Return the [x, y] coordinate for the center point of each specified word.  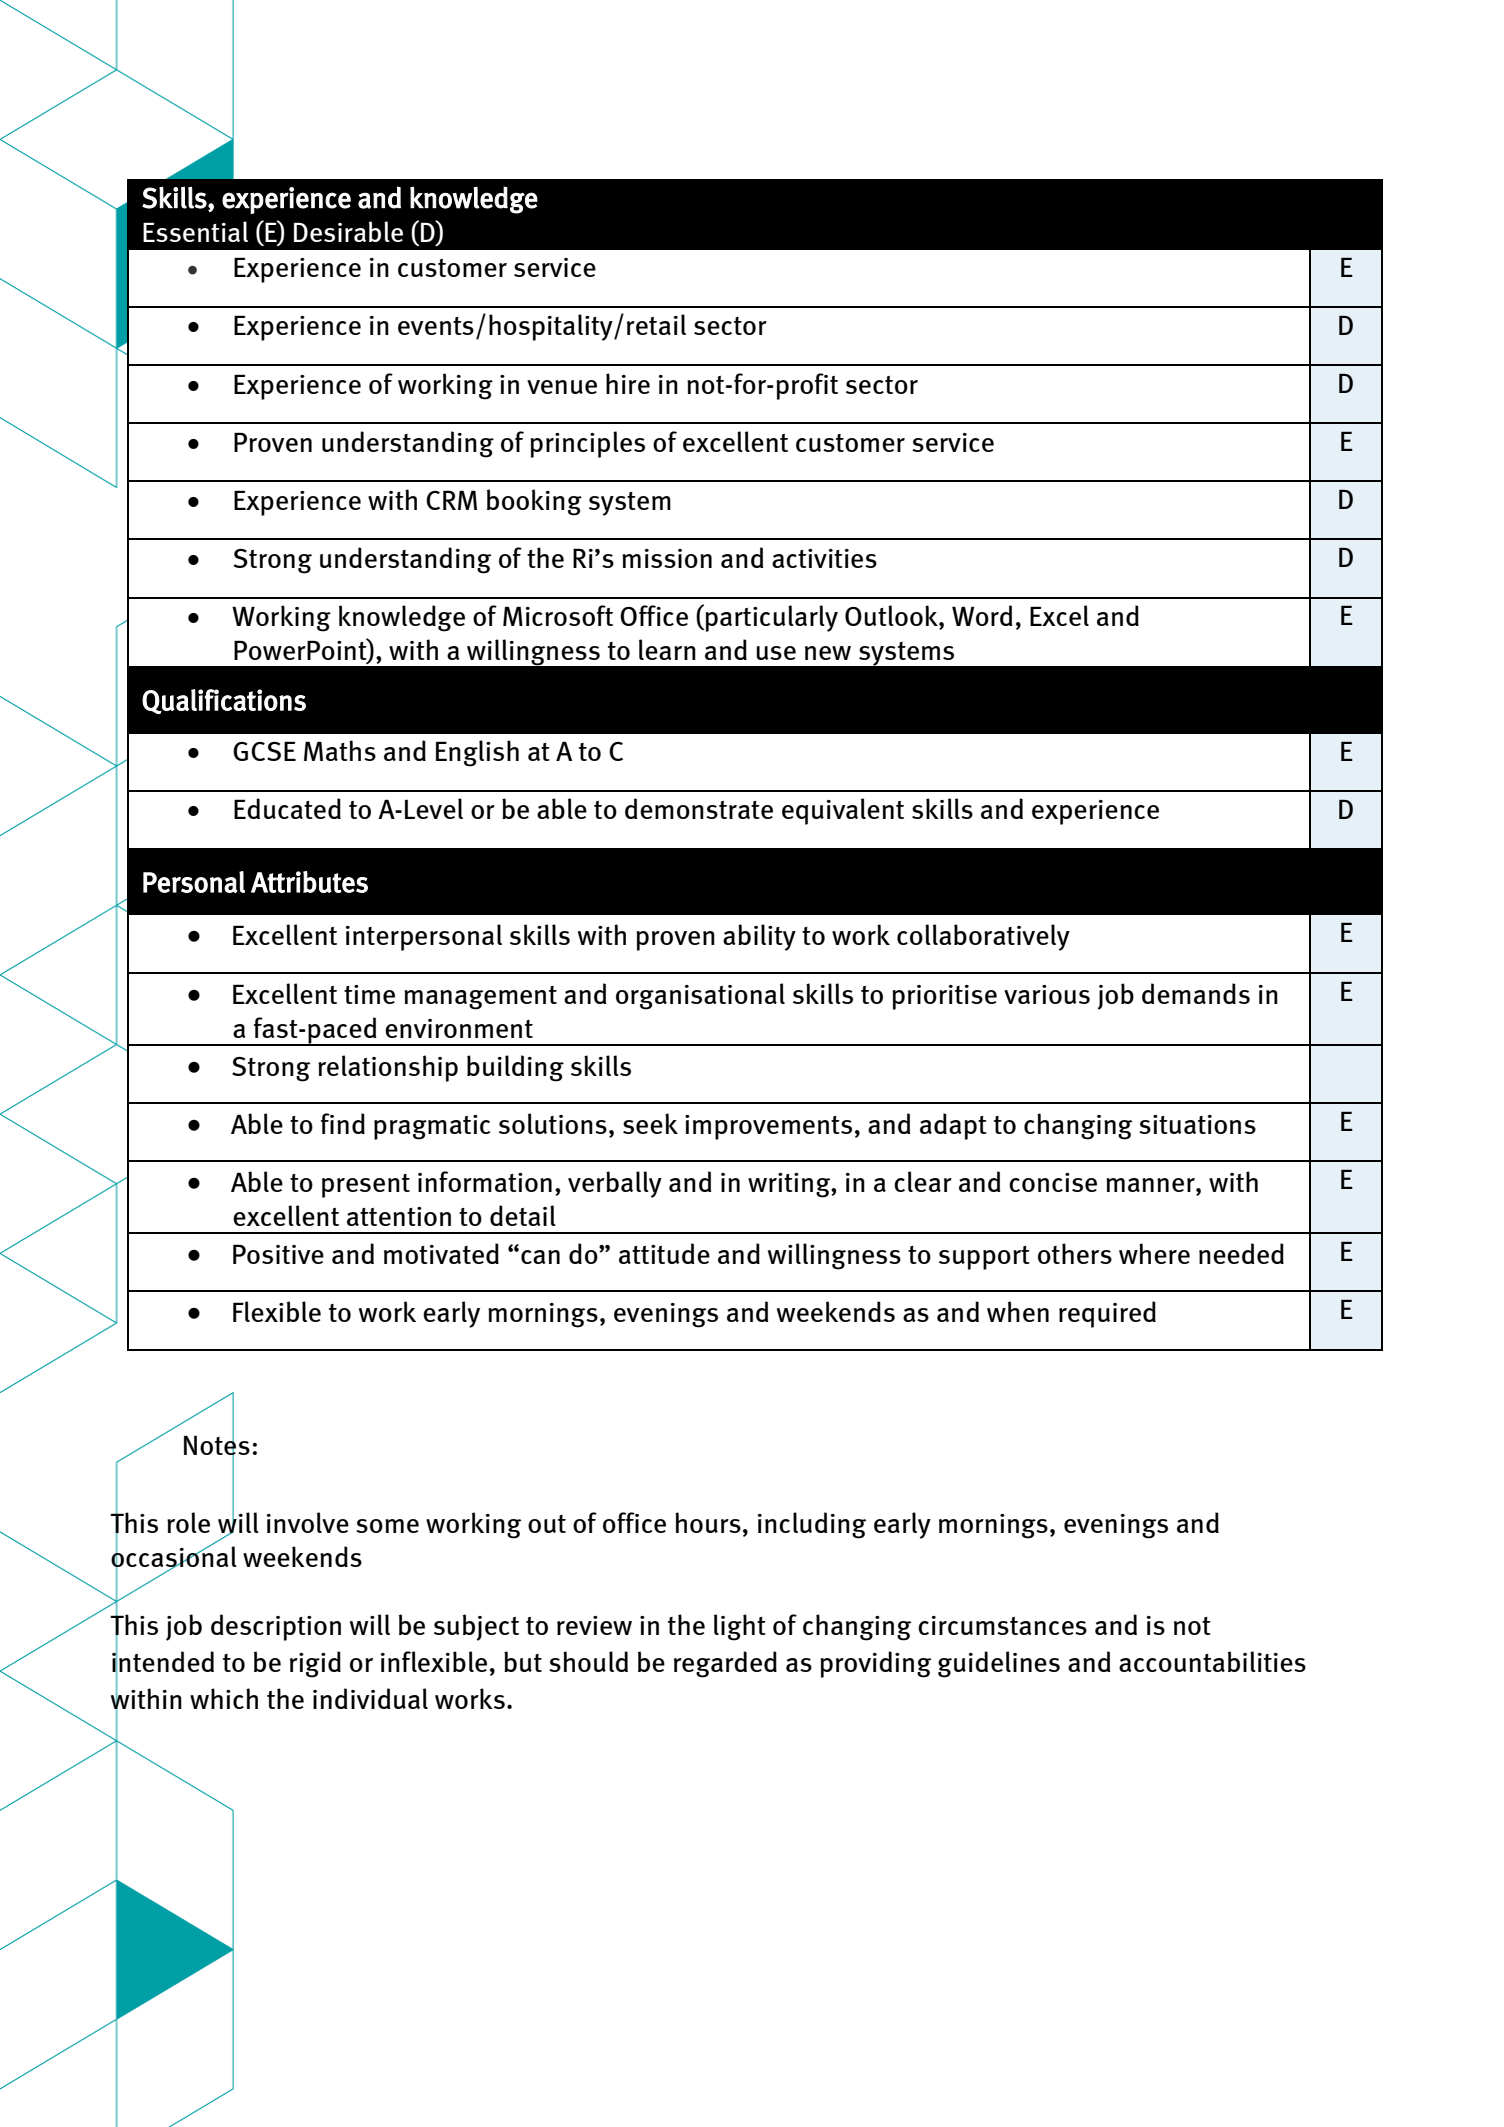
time [369, 994]
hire [628, 383]
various [1047, 994]
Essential [195, 231]
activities [824, 558]
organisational [700, 996]
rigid [315, 1664]
